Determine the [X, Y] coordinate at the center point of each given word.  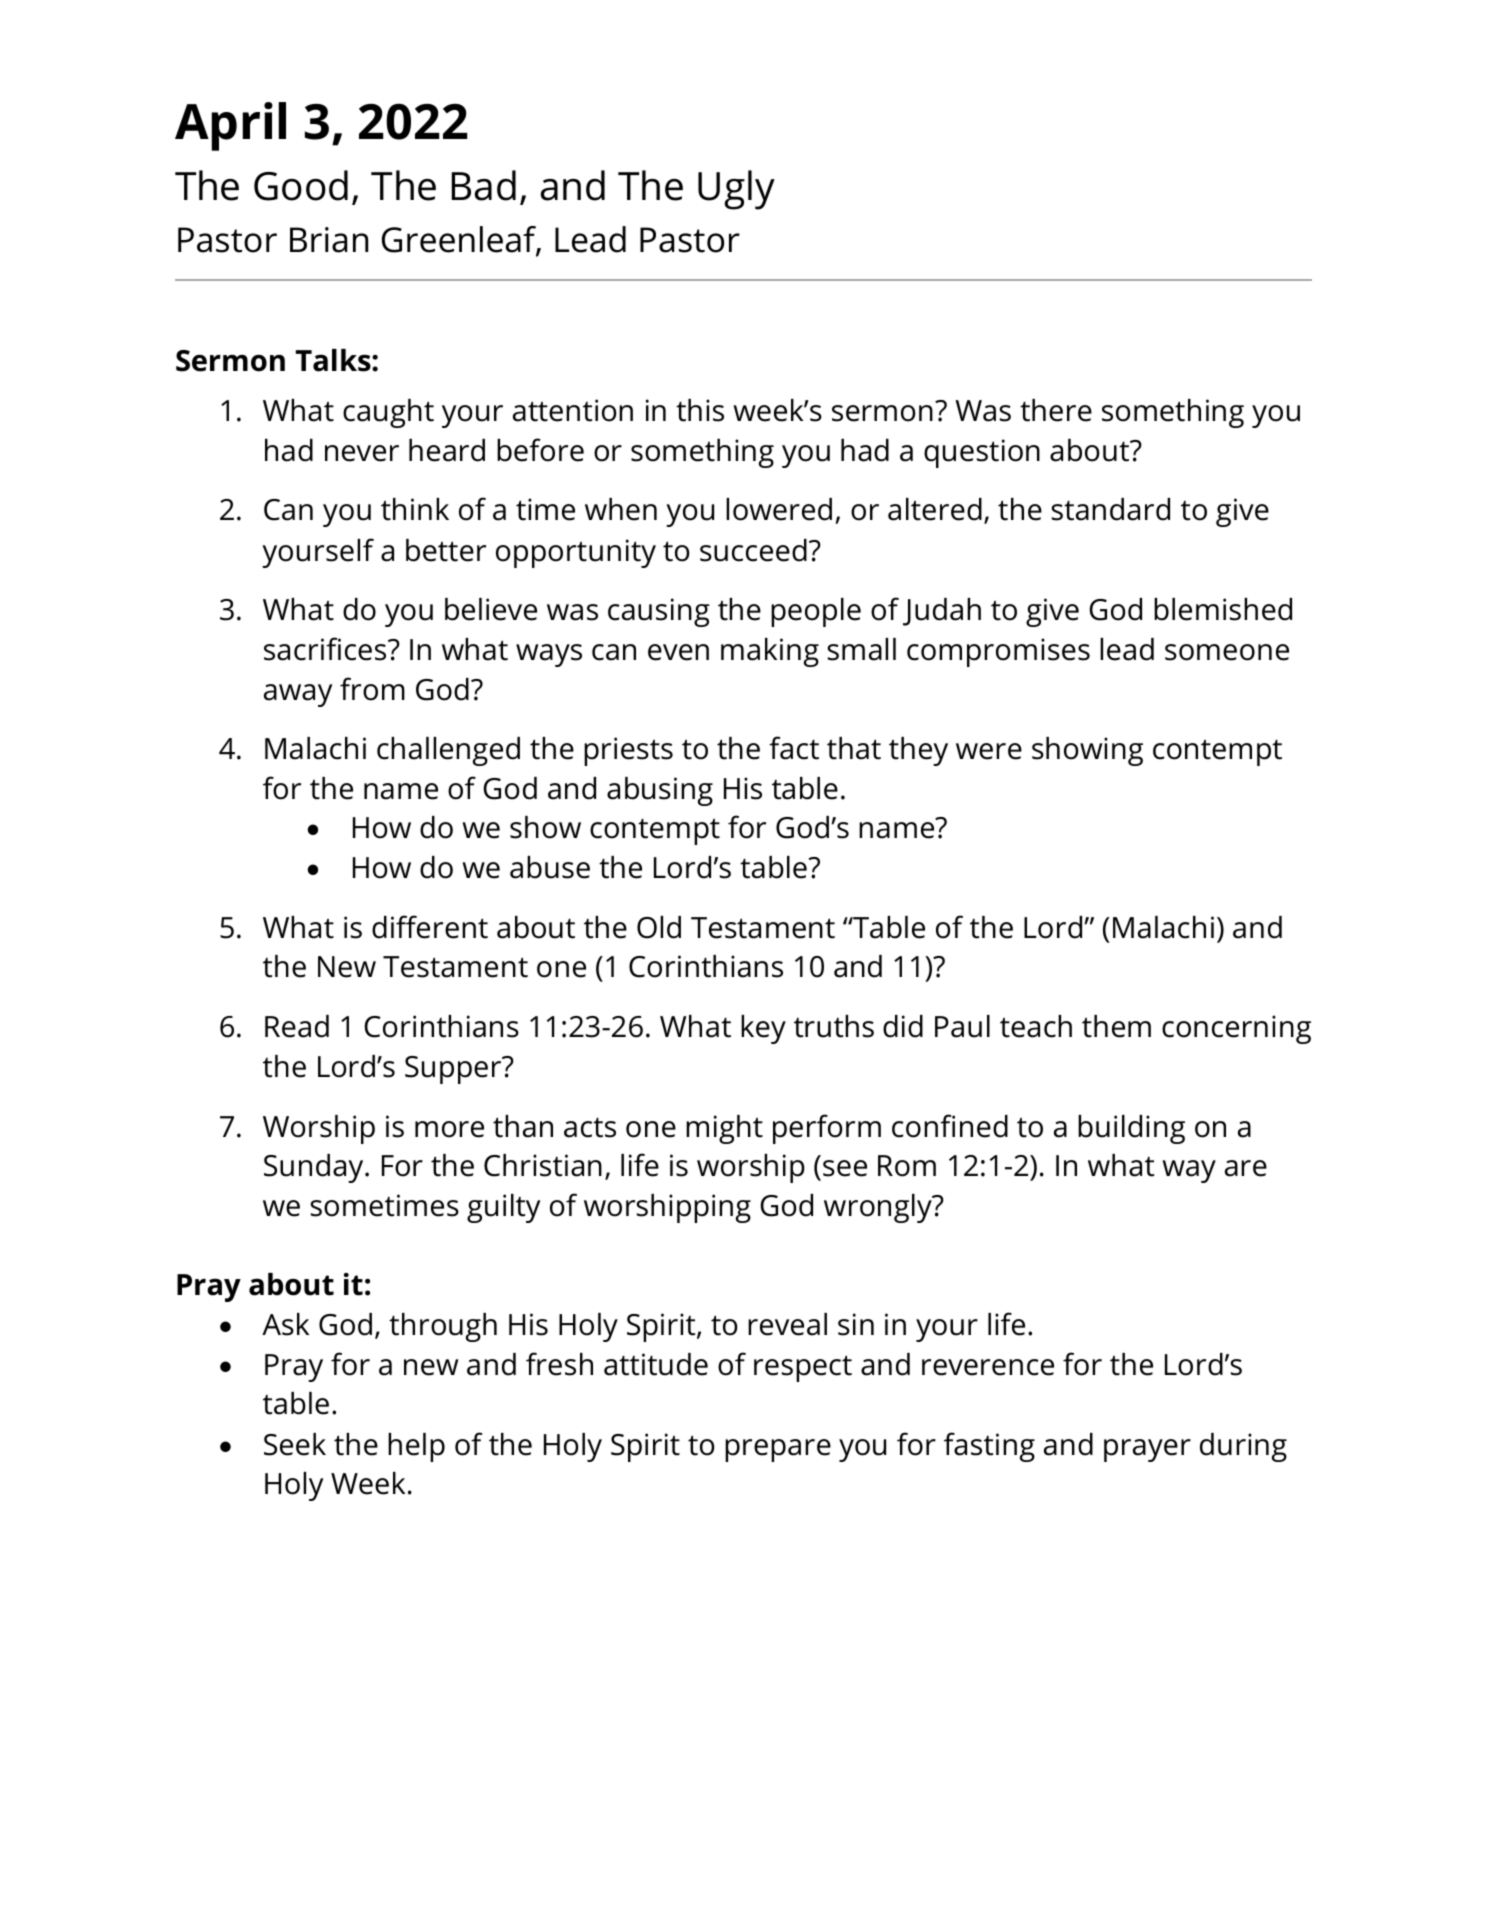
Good [301, 185]
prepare [778, 1450]
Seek [295, 1444]
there [1056, 410]
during [1243, 1447]
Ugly [736, 190]
